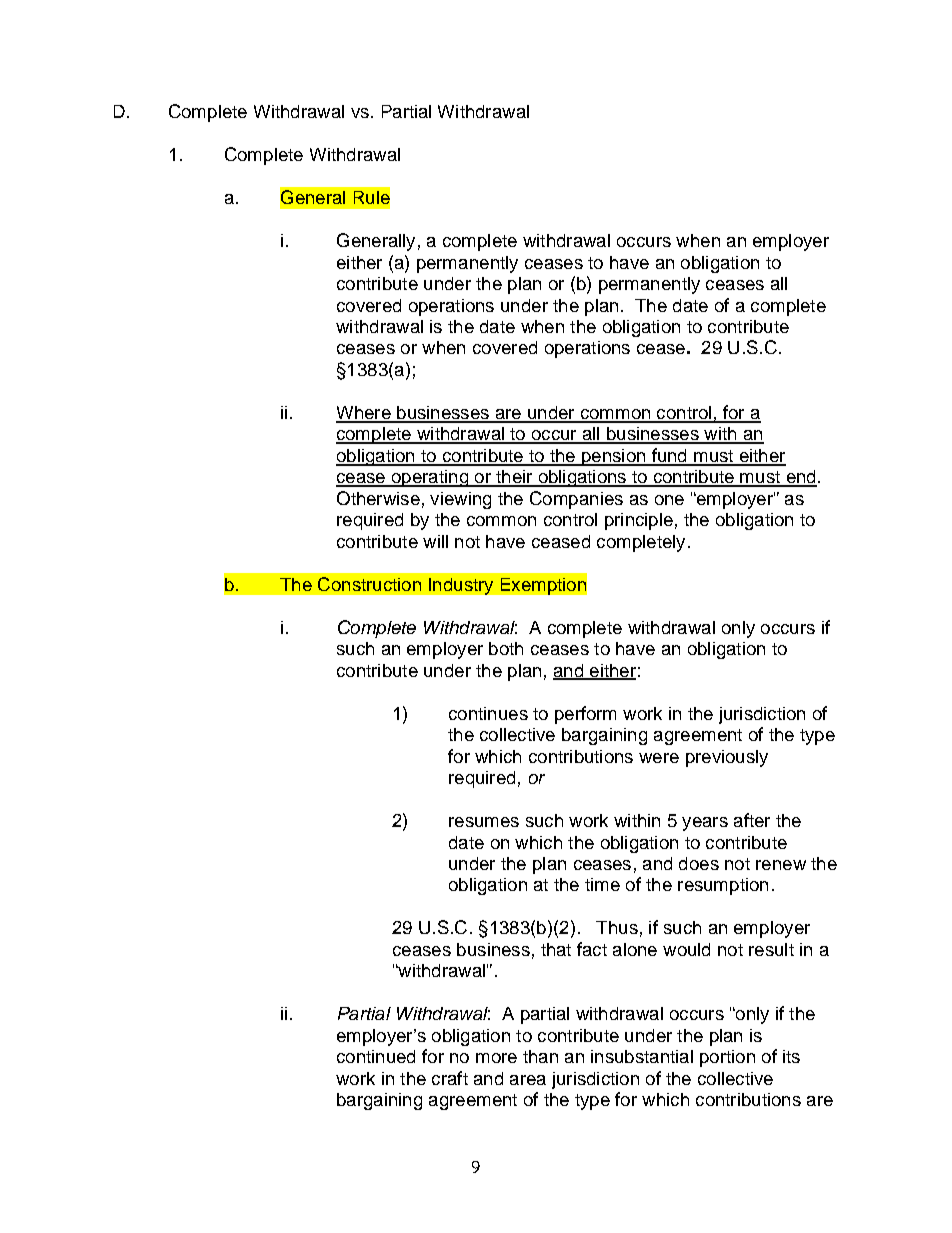 The height and width of the image is (1233, 952). I want to click on than, so click(540, 1056).
